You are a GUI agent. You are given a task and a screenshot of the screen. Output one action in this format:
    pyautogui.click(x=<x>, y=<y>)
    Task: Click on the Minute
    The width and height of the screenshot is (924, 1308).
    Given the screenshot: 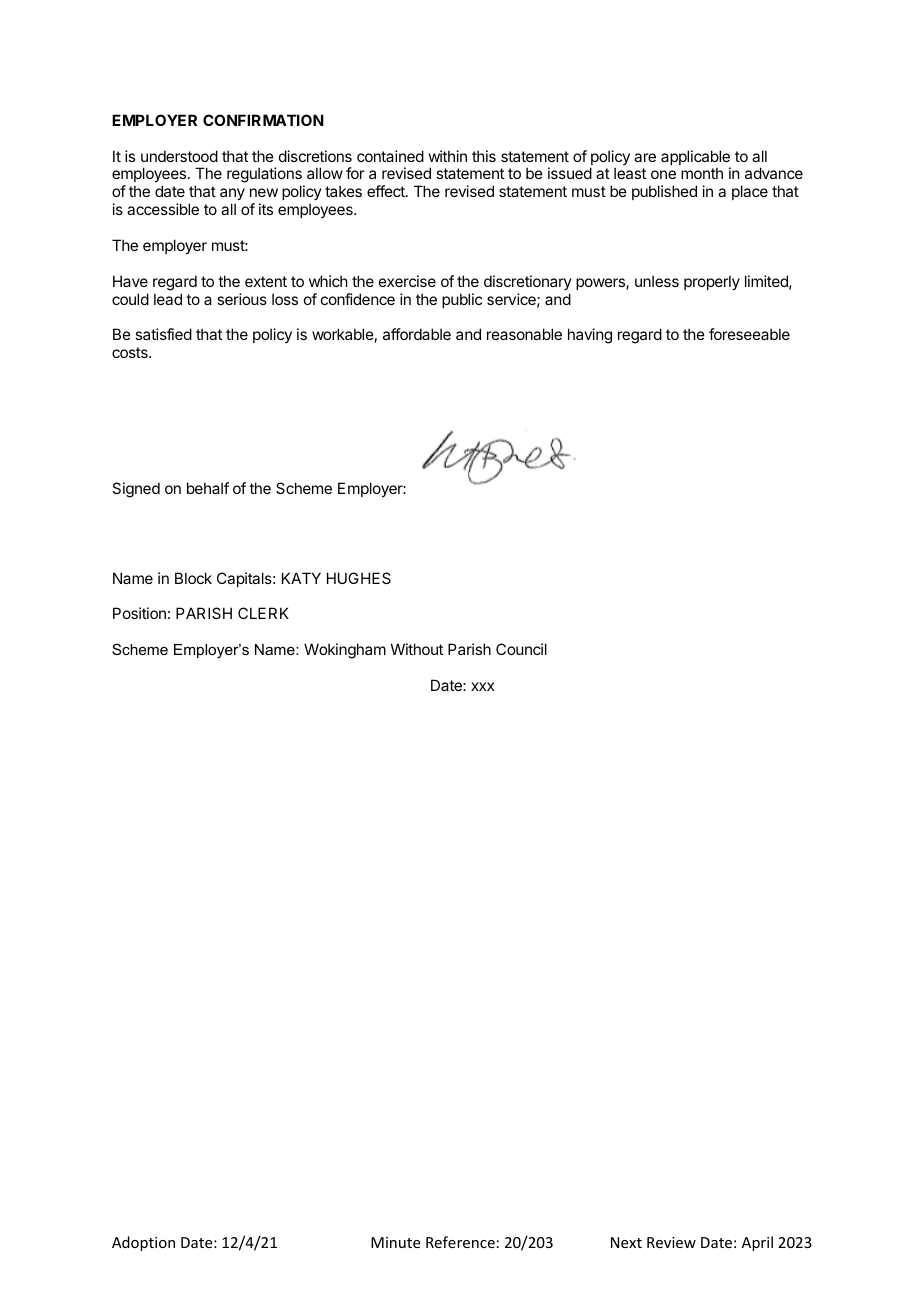 What is the action you would take?
    pyautogui.click(x=395, y=1242)
